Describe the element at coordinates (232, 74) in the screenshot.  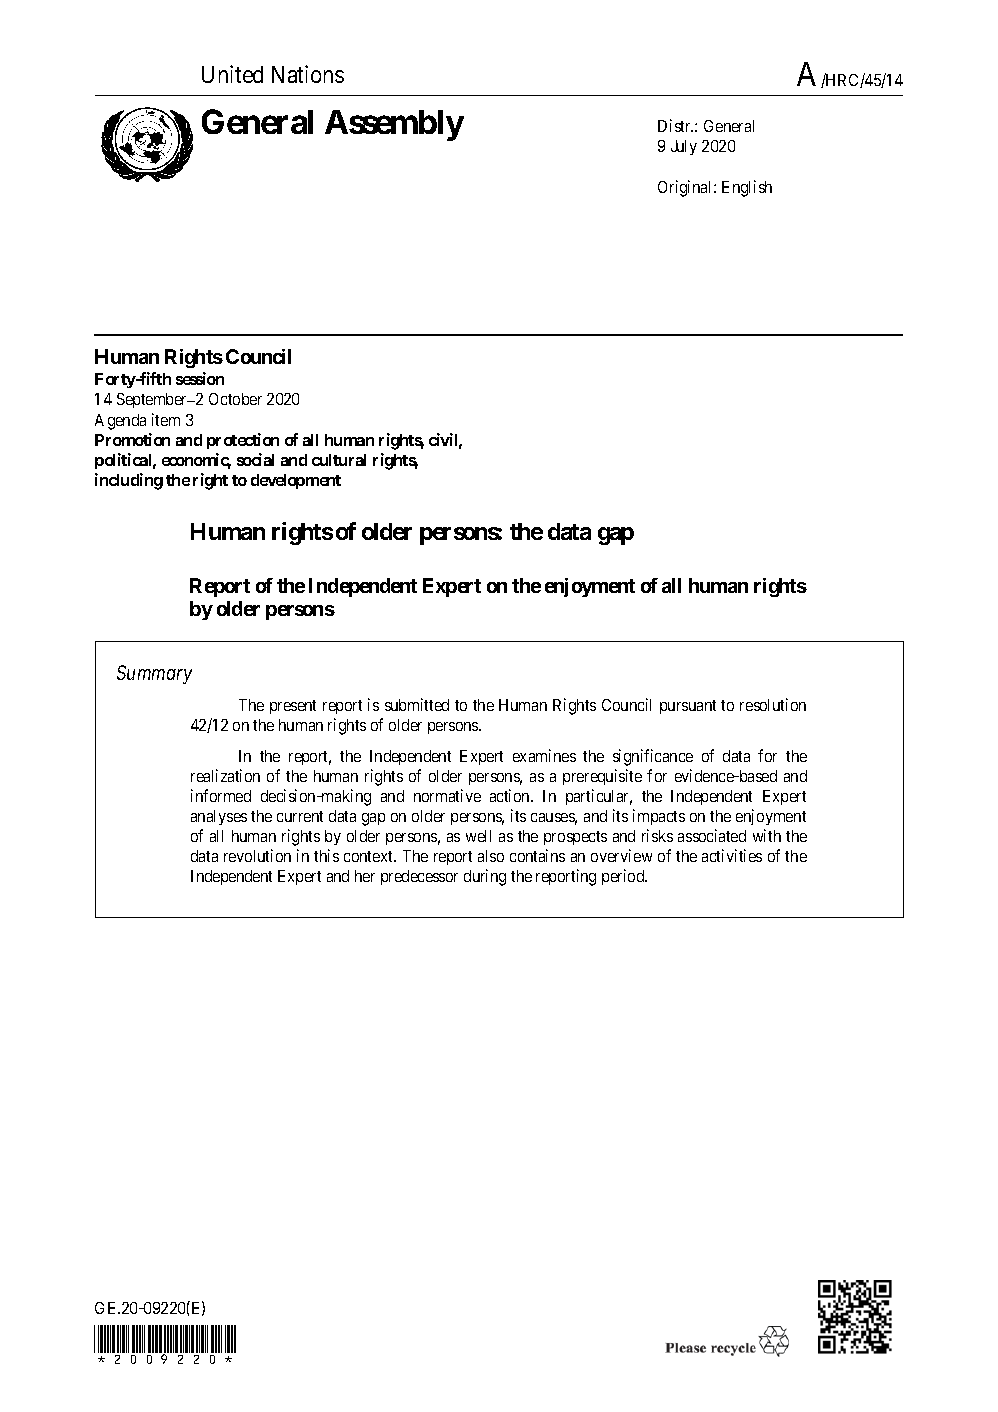
I see `United` at that location.
